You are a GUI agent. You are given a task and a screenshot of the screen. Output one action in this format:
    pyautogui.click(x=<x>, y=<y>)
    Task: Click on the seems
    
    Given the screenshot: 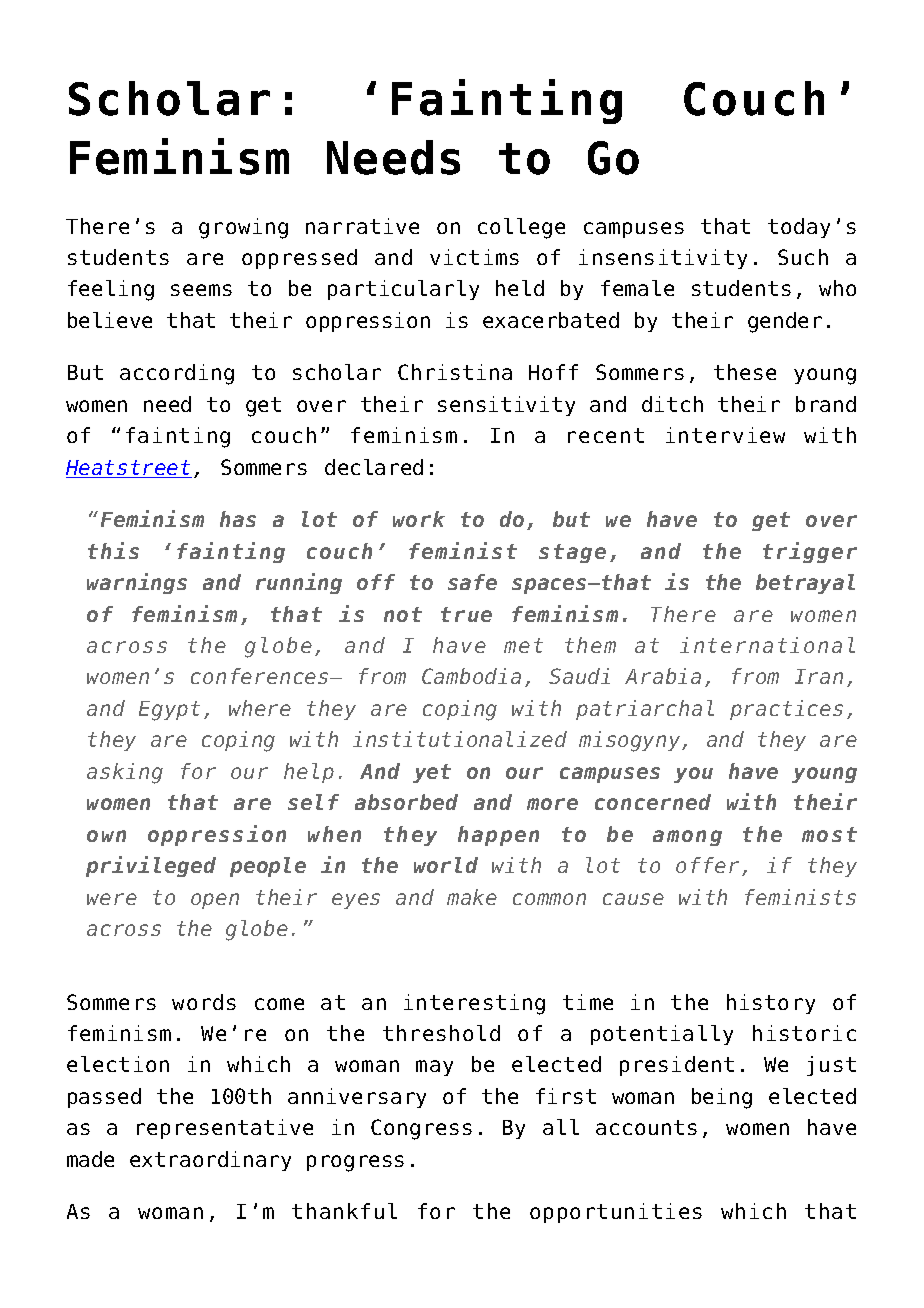 What is the action you would take?
    pyautogui.click(x=201, y=290)
